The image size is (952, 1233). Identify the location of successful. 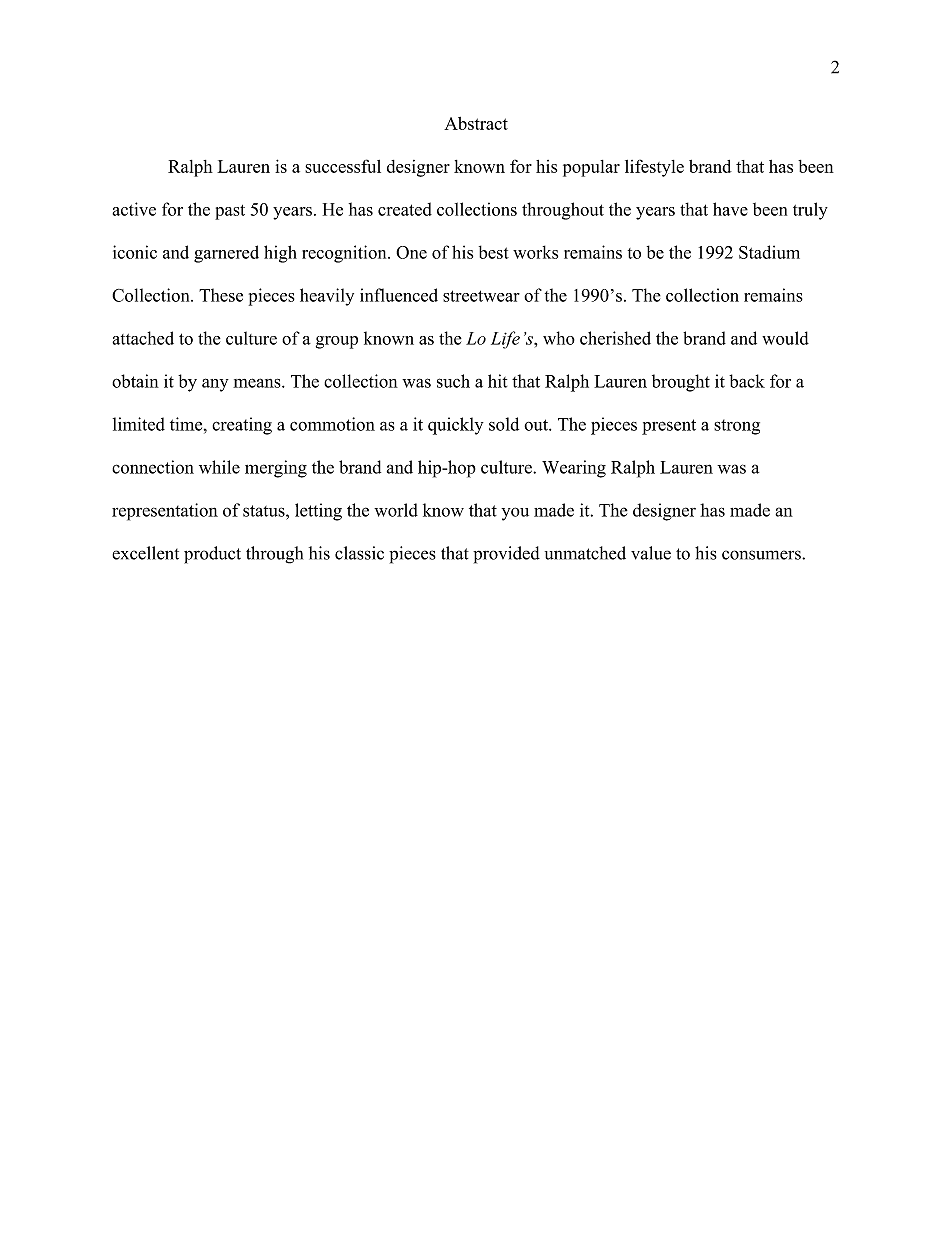
(343, 166).
